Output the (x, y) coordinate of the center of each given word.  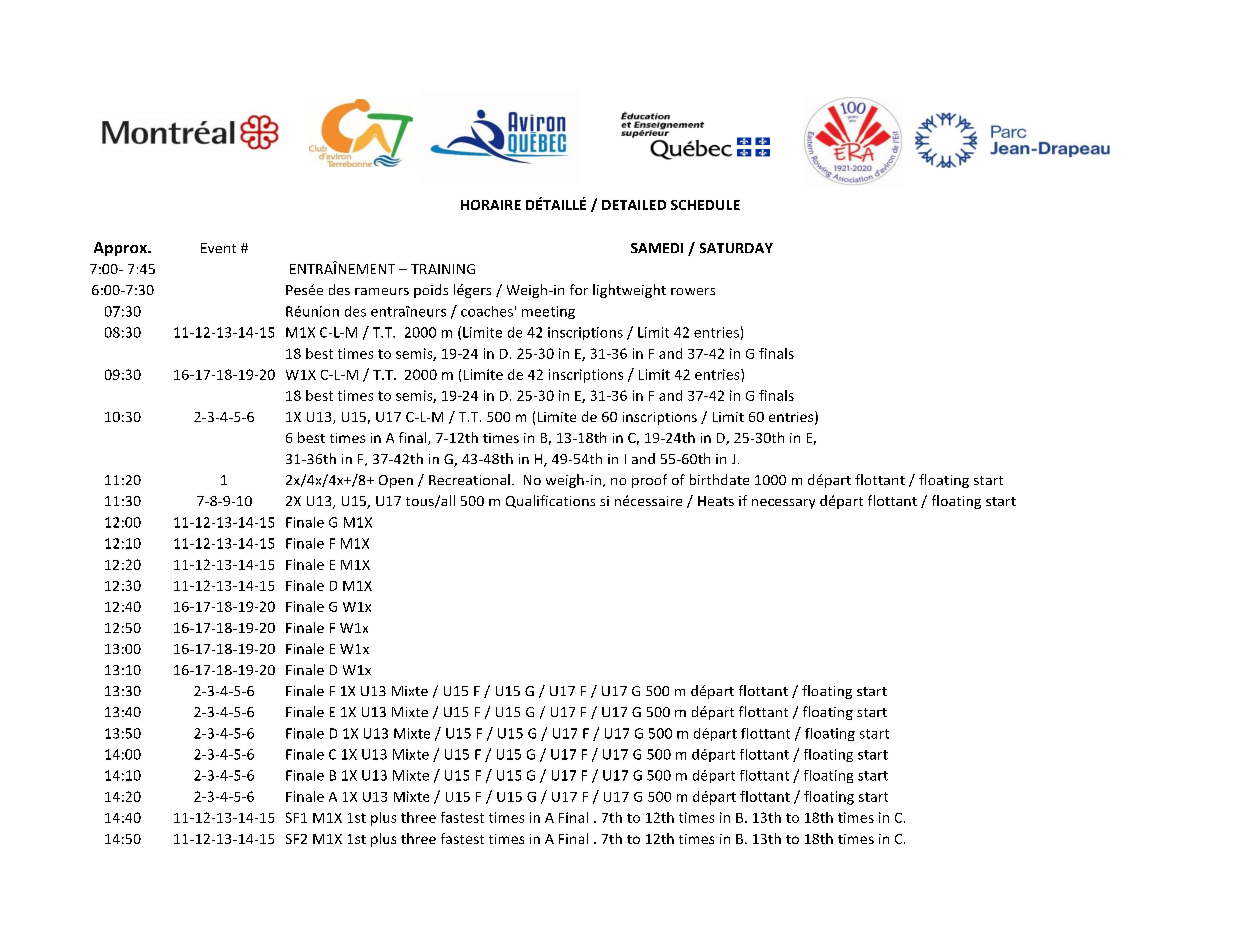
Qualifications (550, 501)
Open (396, 481)
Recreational (469, 479)
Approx (121, 249)
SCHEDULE (705, 205)
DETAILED (634, 205)
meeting (548, 312)
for (579, 289)
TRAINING (443, 269)
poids (431, 291)
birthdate (719, 479)
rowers (693, 291)
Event (218, 248)
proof (649, 481)
